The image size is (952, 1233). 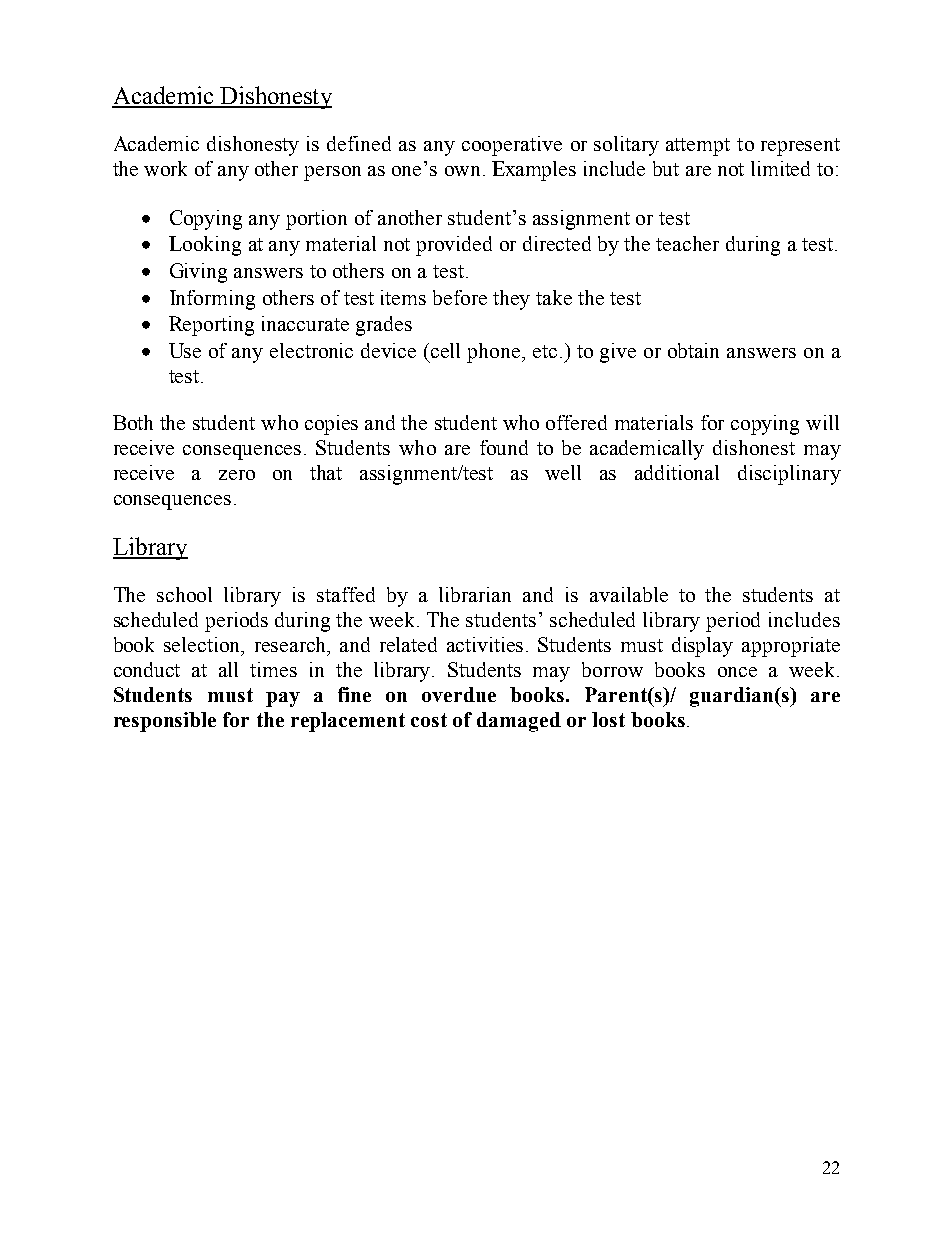 What do you see at coordinates (165, 722) in the image?
I see `responsible` at bounding box center [165, 722].
